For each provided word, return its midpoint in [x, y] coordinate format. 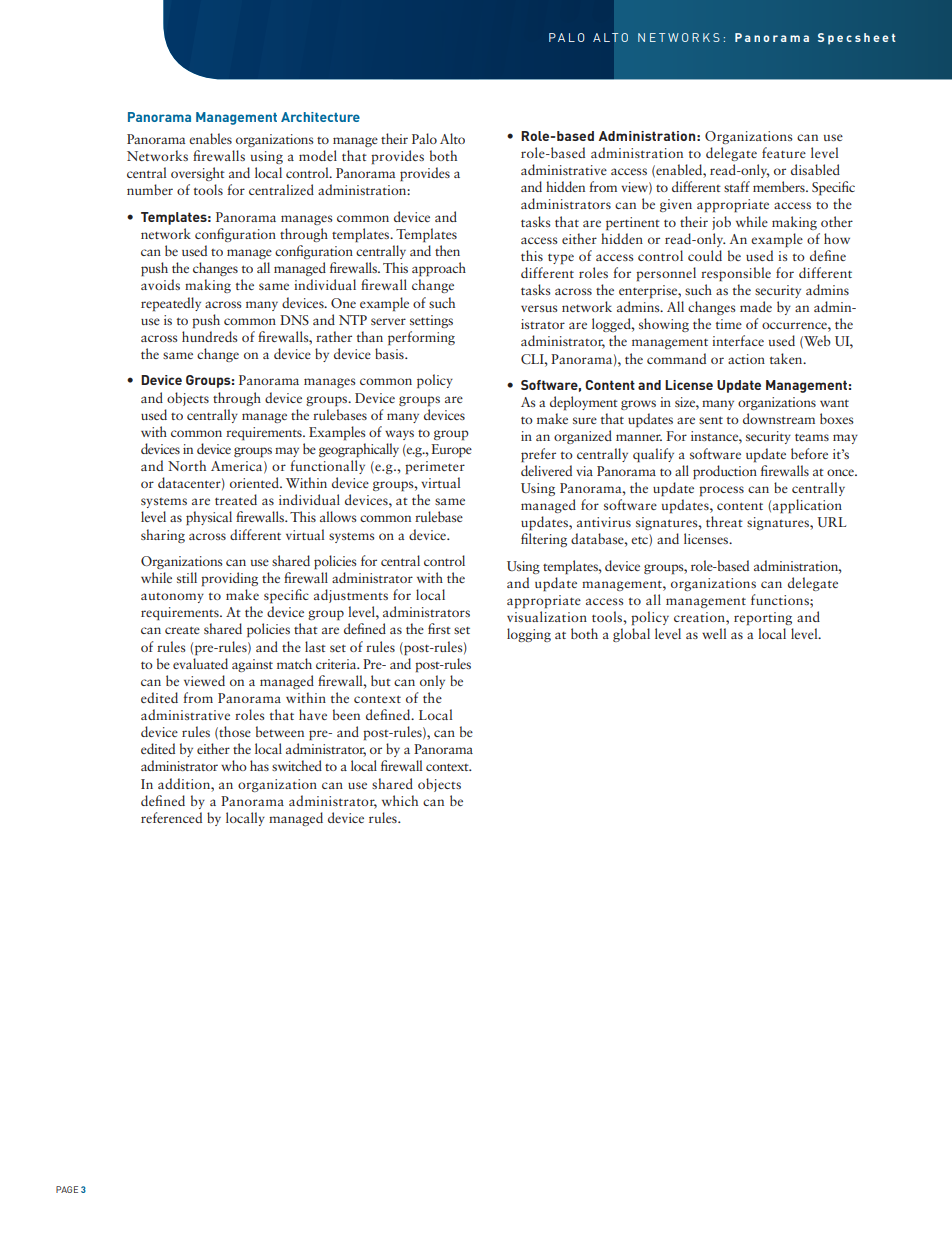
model [318, 155]
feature [784, 152]
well [714, 633]
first [439, 628]
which [400, 800]
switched [297, 765]
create [182, 630]
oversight [198, 174]
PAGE [67, 1189]
